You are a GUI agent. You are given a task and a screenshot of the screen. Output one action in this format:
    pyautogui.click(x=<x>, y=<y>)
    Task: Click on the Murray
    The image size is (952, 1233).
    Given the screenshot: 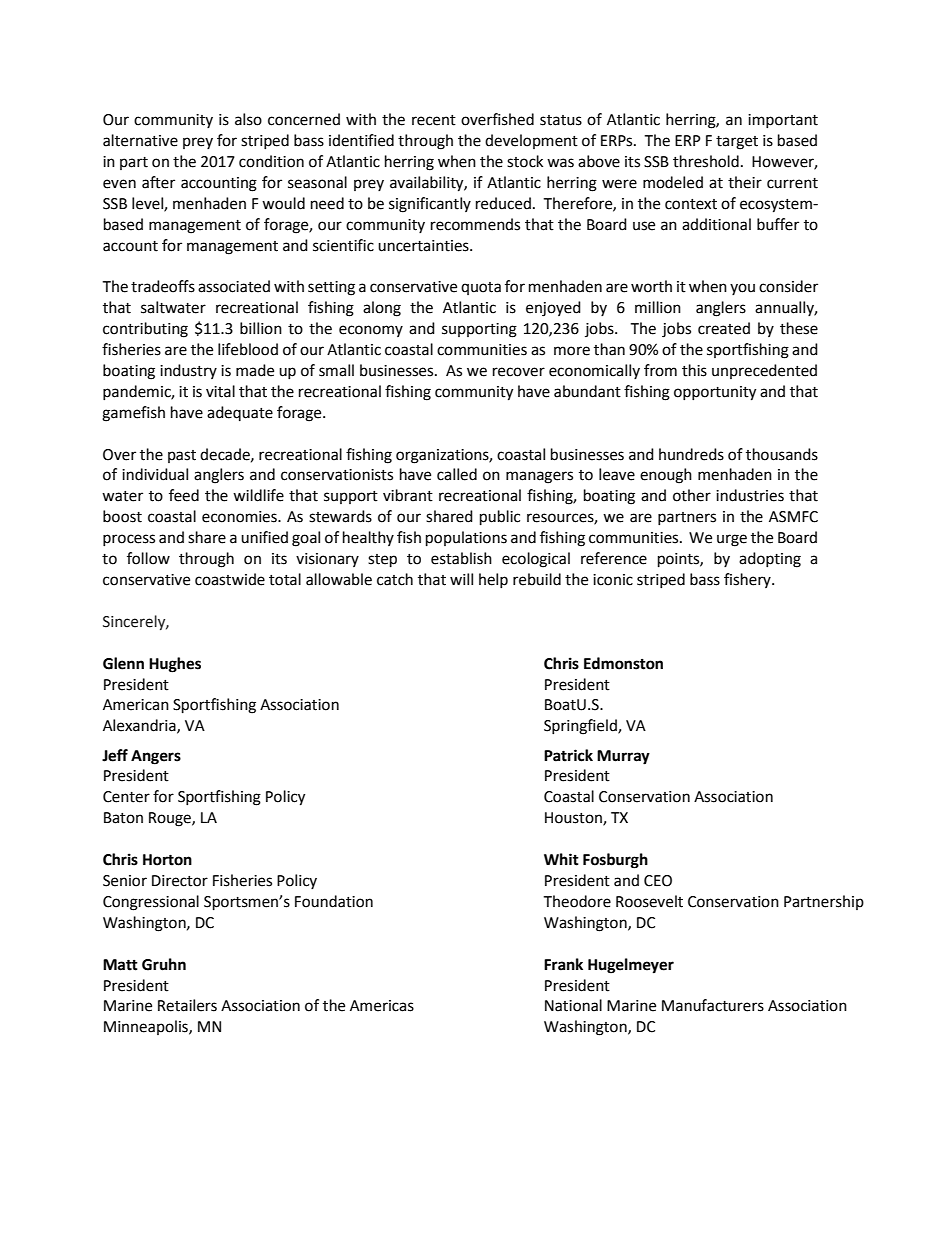 What is the action you would take?
    pyautogui.click(x=623, y=757)
